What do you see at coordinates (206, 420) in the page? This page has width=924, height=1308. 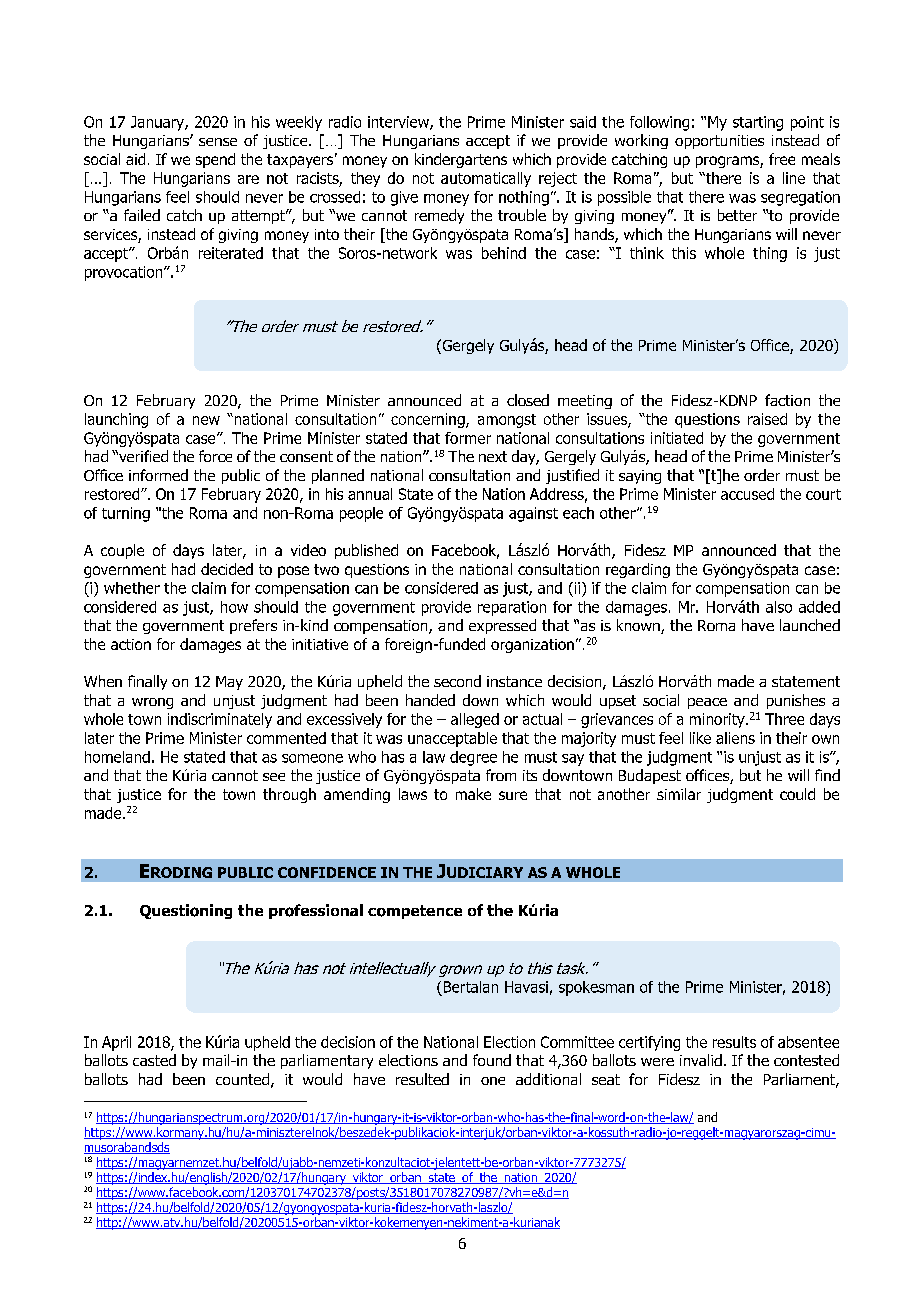 I see `new` at bounding box center [206, 420].
